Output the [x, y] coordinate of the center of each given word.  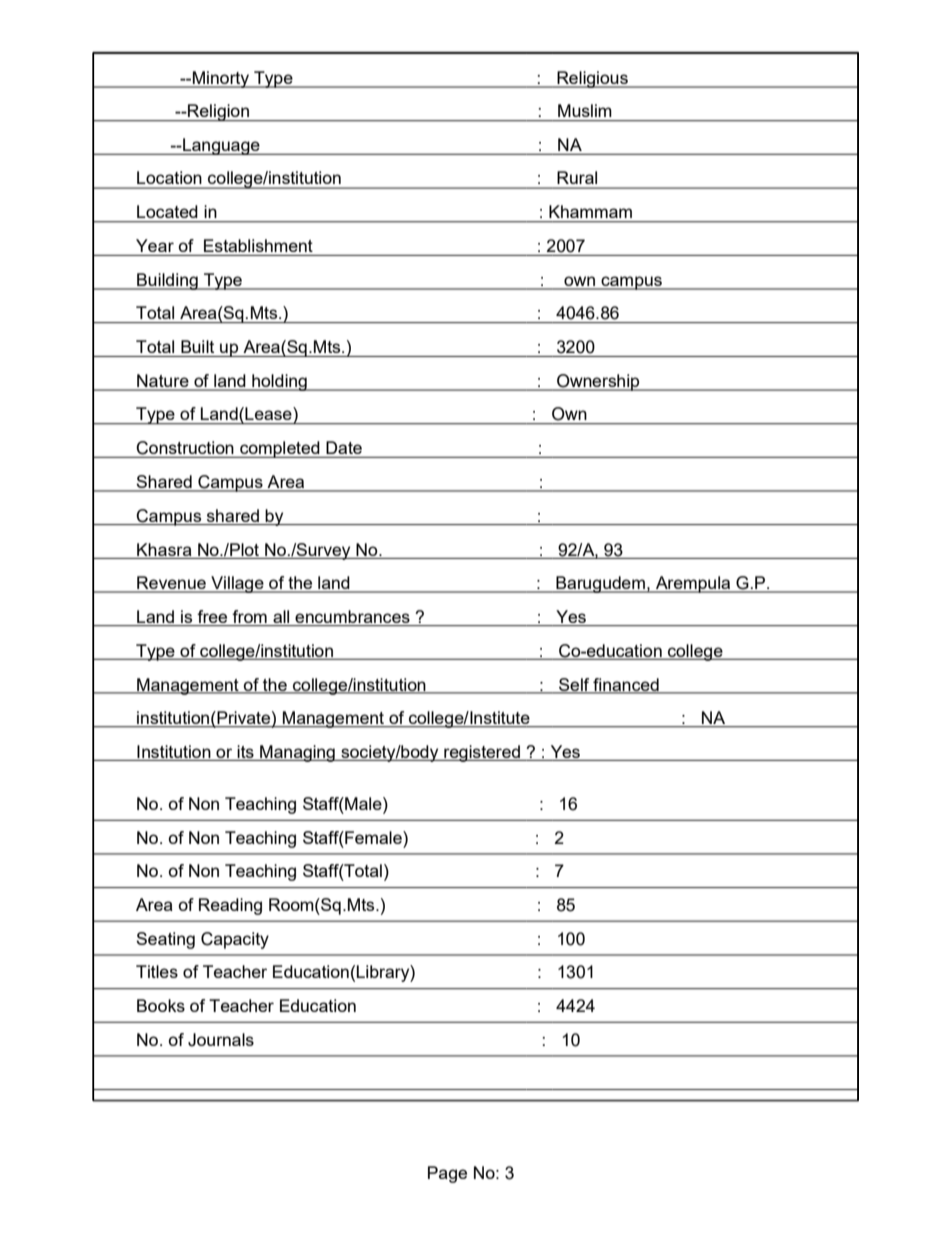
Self [574, 685]
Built [197, 346]
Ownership [598, 382]
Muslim [584, 110]
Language [221, 146]
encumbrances [353, 618]
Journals [221, 1040]
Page [447, 1174]
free [212, 618]
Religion [218, 112]
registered [482, 753]
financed [626, 685]
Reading [230, 906]
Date [344, 447]
